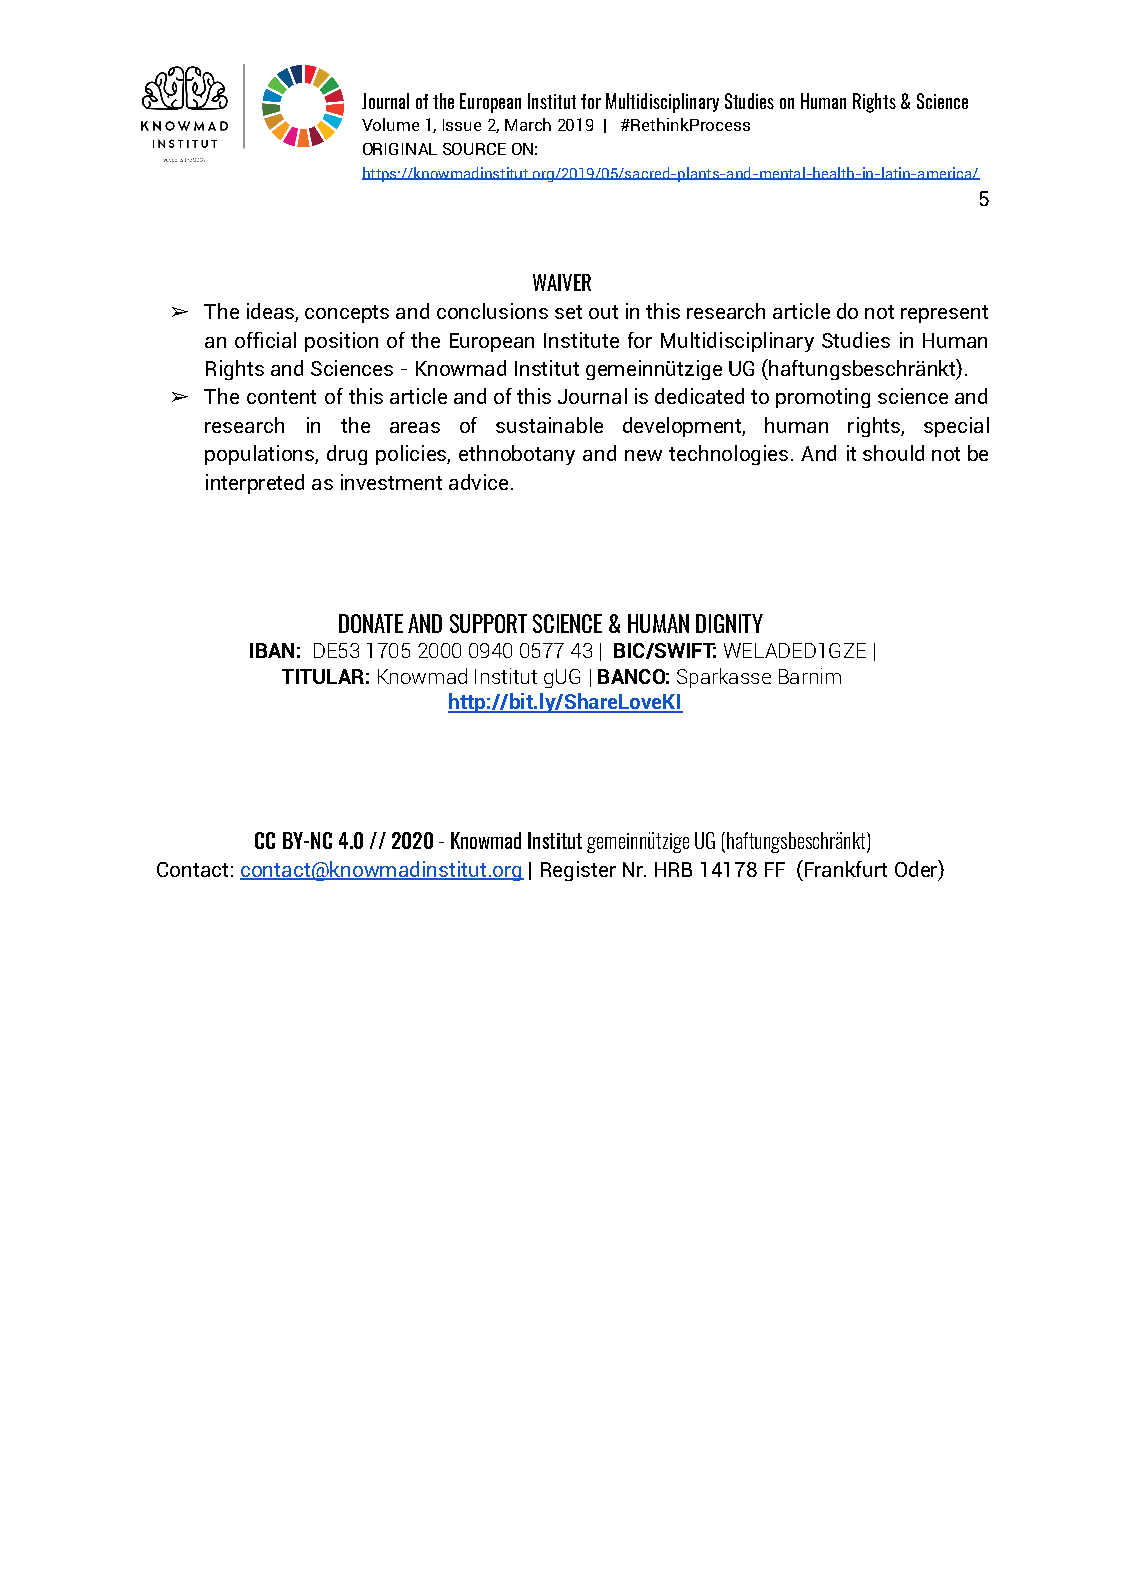 The image size is (1127, 1596). I want to click on represent, so click(944, 314).
